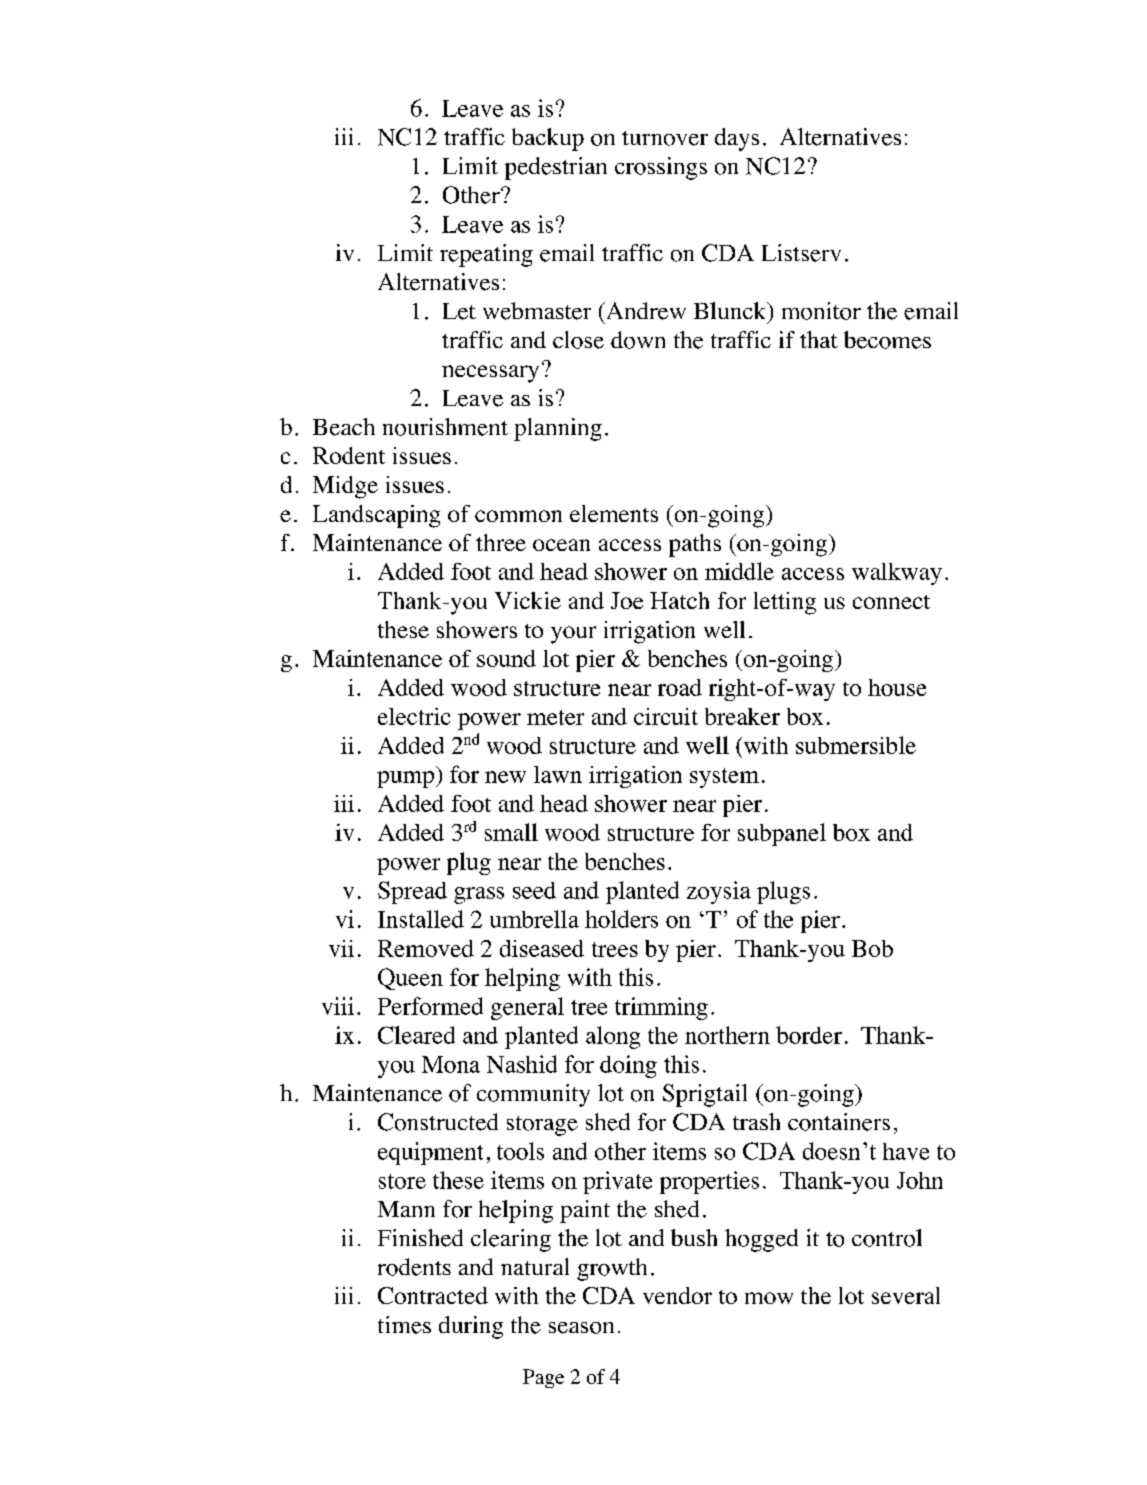 The height and width of the image is (1485, 1147). What do you see at coordinates (438, 1122) in the image?
I see `Constructed` at bounding box center [438, 1122].
